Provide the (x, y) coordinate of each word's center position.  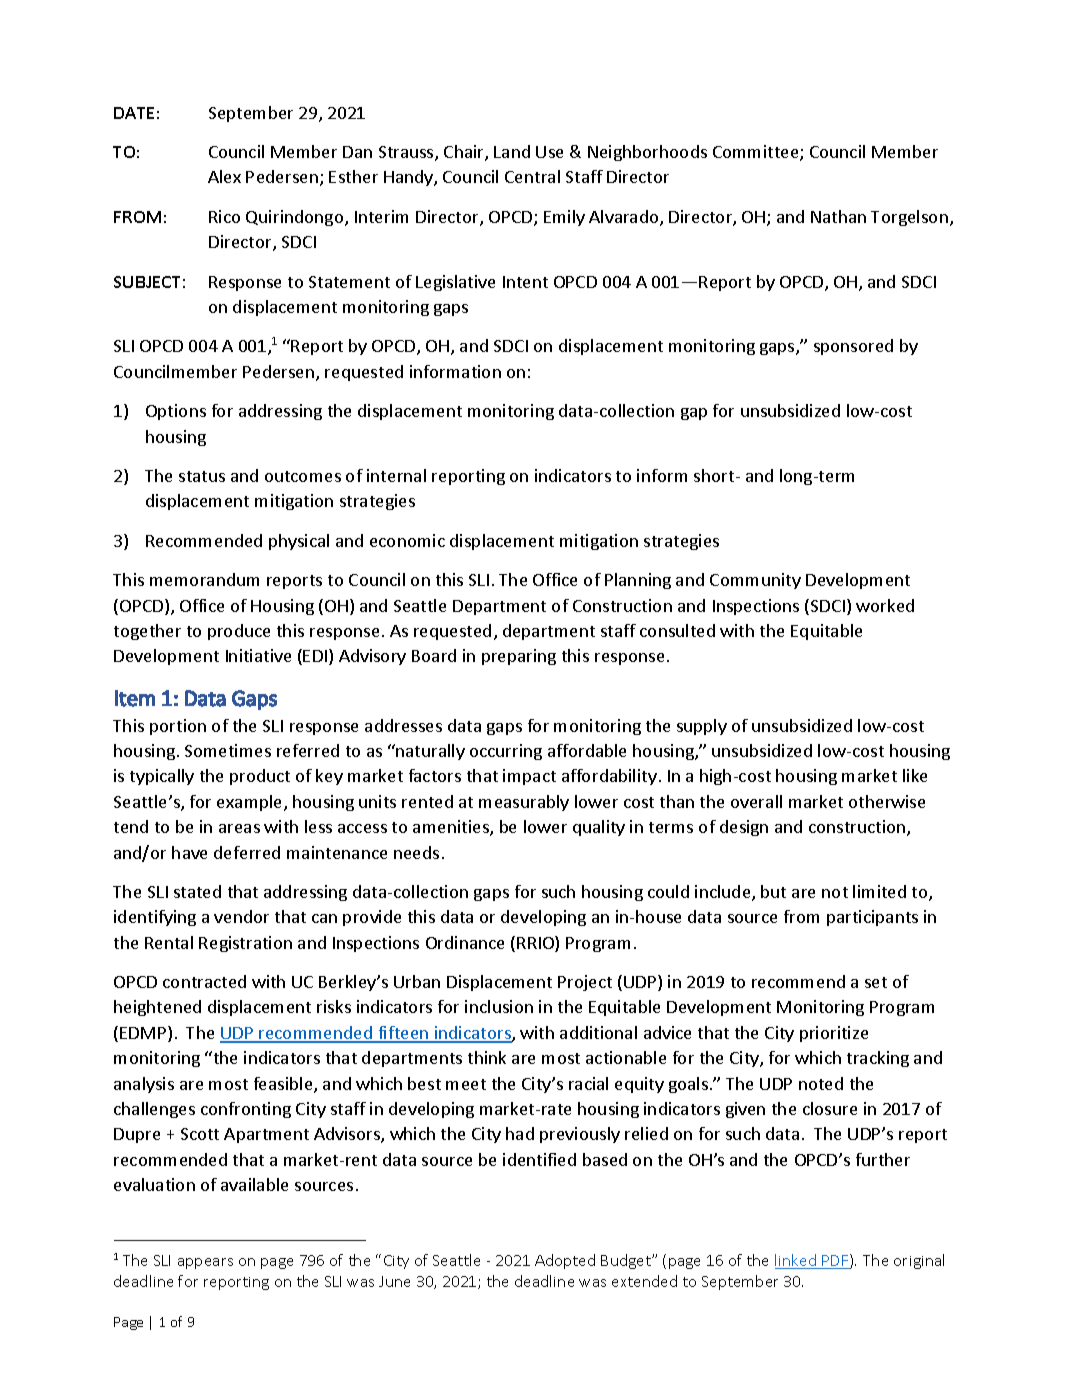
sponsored (853, 347)
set (876, 982)
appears (205, 1263)
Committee (757, 153)
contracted (204, 981)
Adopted (565, 1261)
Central (532, 176)
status (202, 476)
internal (396, 475)
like (915, 775)
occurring (506, 752)
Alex (224, 176)
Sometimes (228, 750)
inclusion (499, 1006)
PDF (836, 1261)
